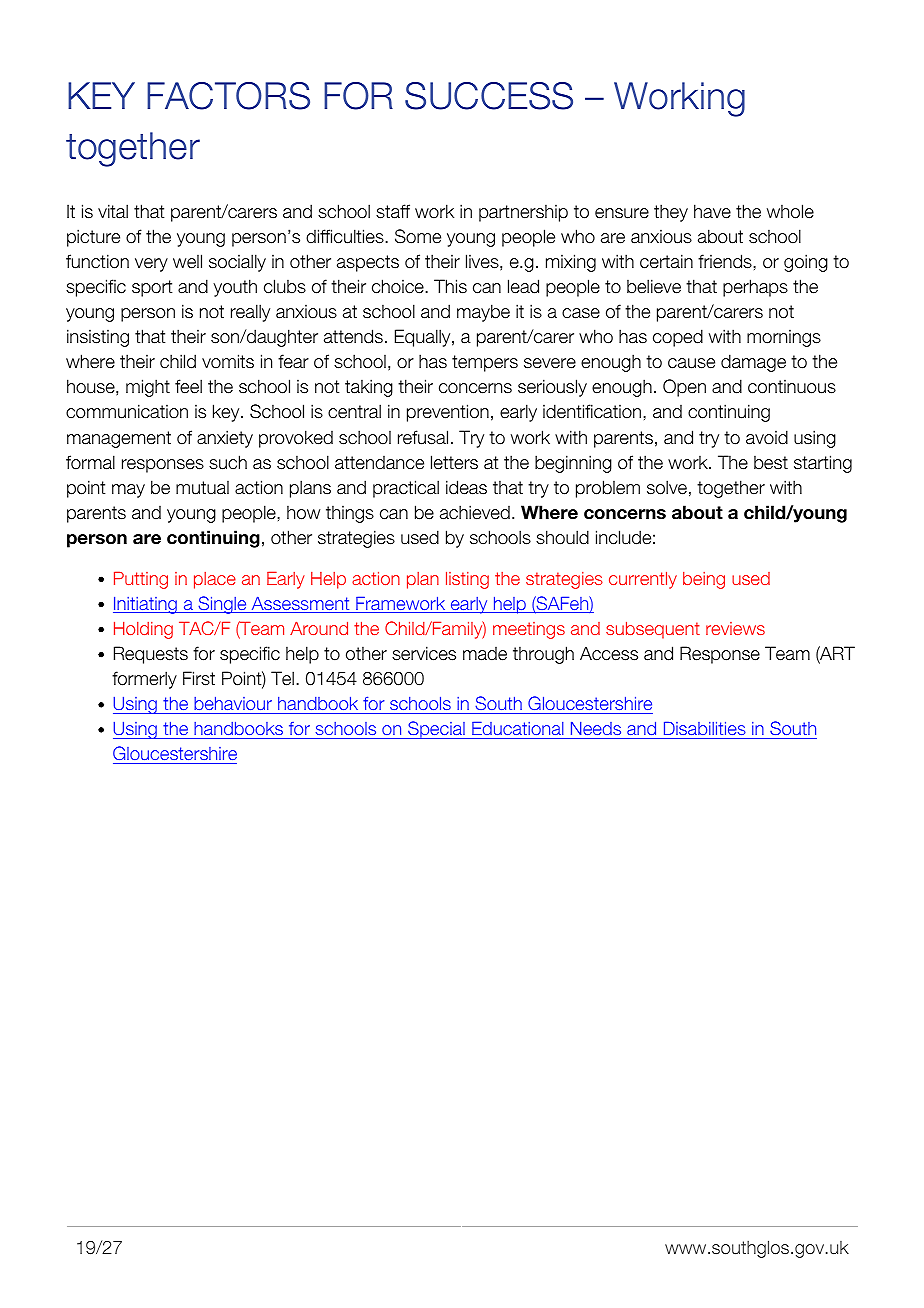 The image size is (924, 1308). What do you see at coordinates (767, 437) in the document?
I see `avoid` at bounding box center [767, 437].
